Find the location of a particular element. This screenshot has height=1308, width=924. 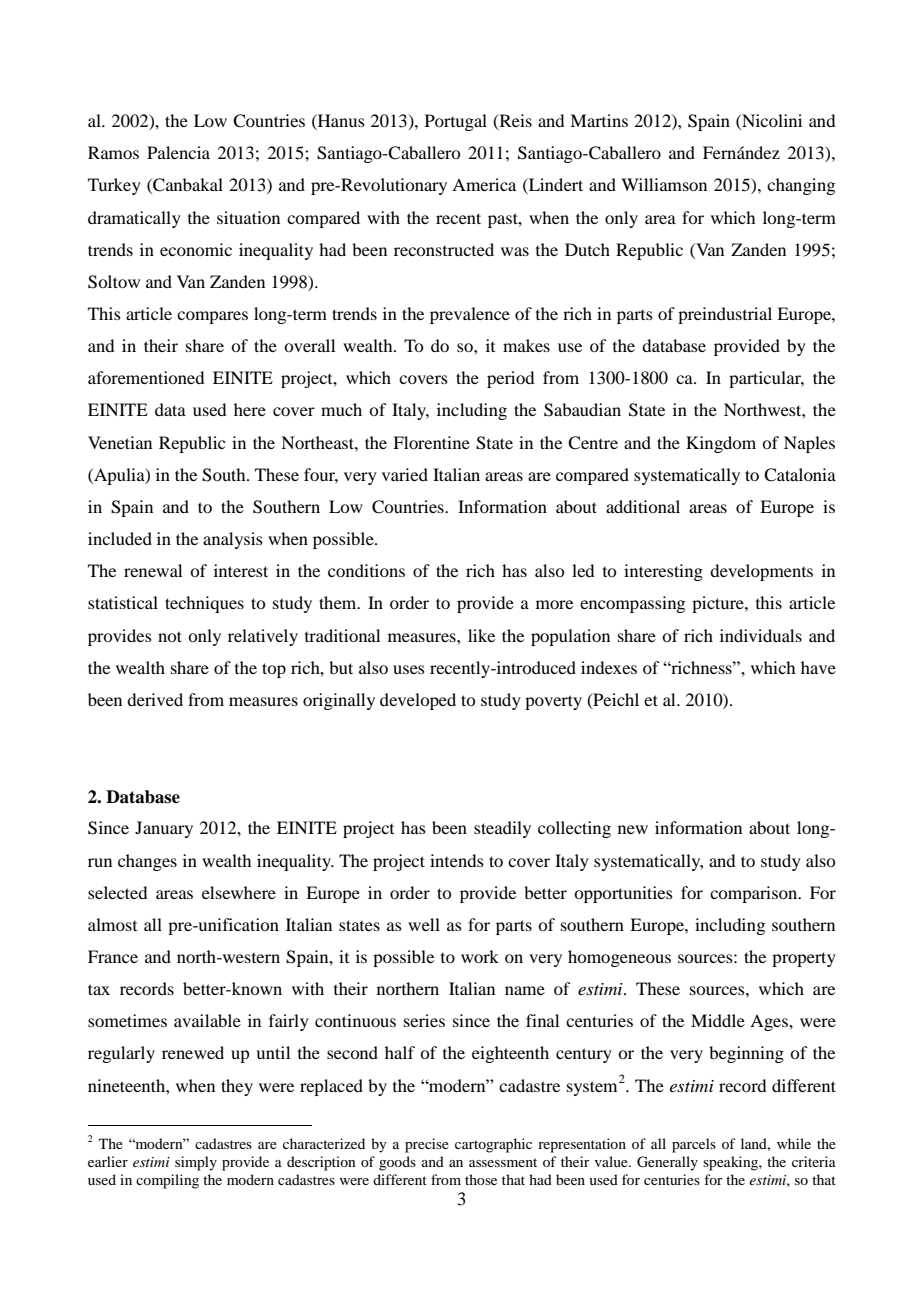

Portugal is located at coordinates (456, 122).
